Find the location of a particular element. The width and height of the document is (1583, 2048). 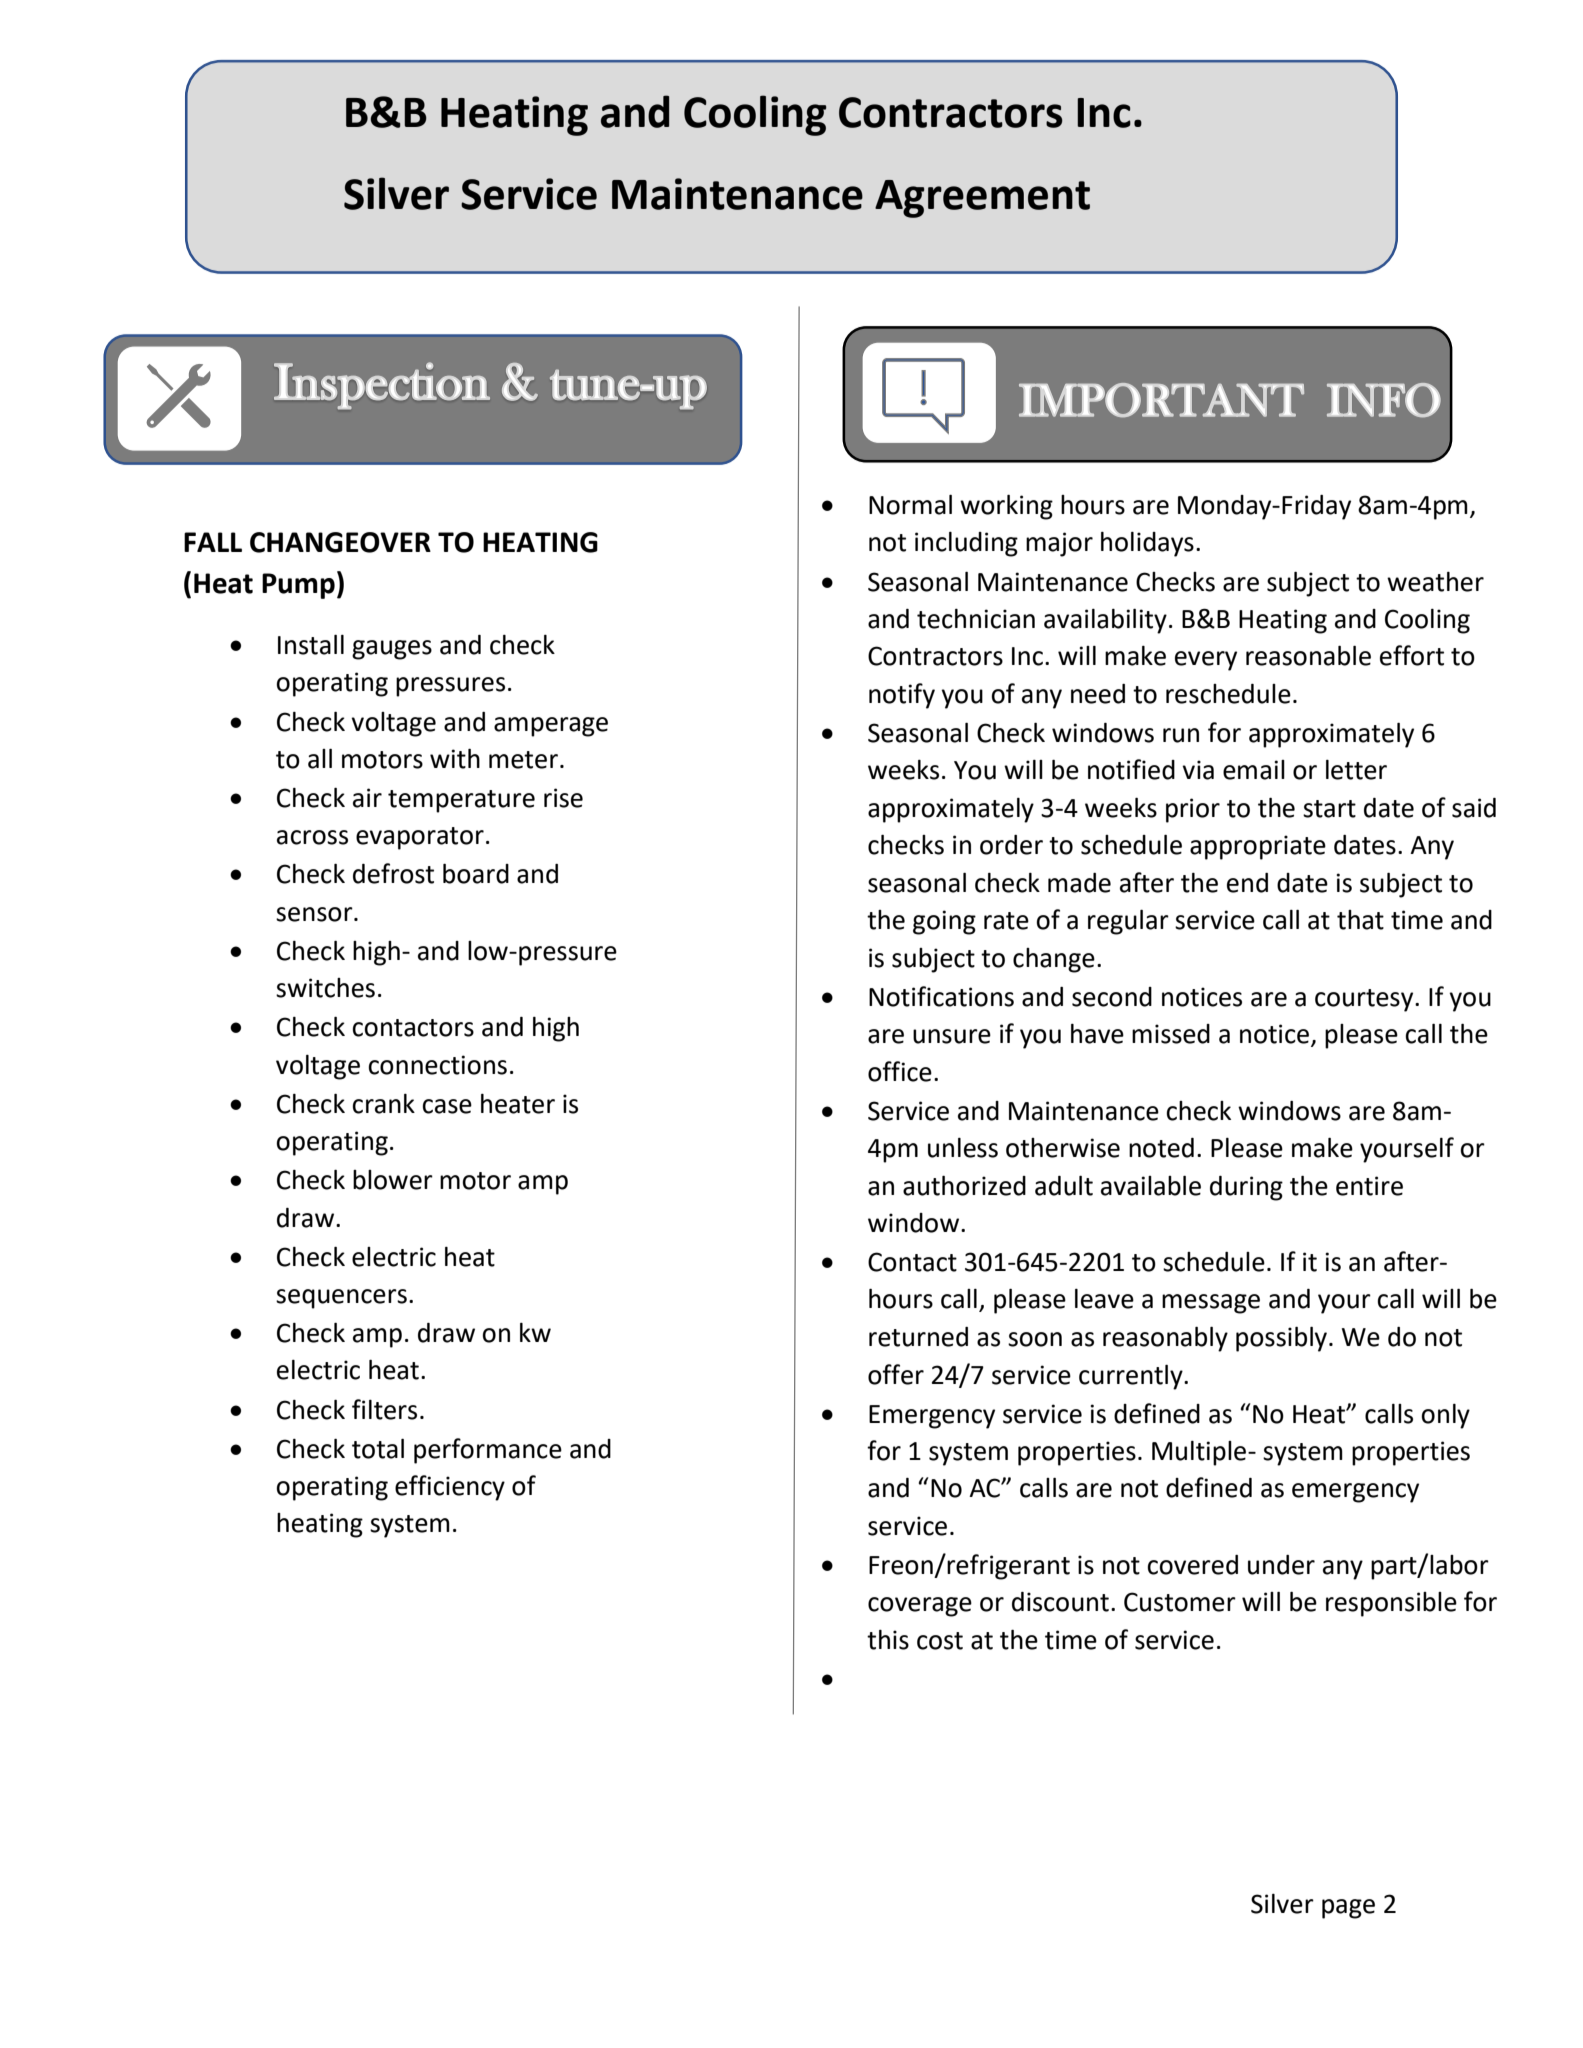

Agreement is located at coordinates (982, 199).
